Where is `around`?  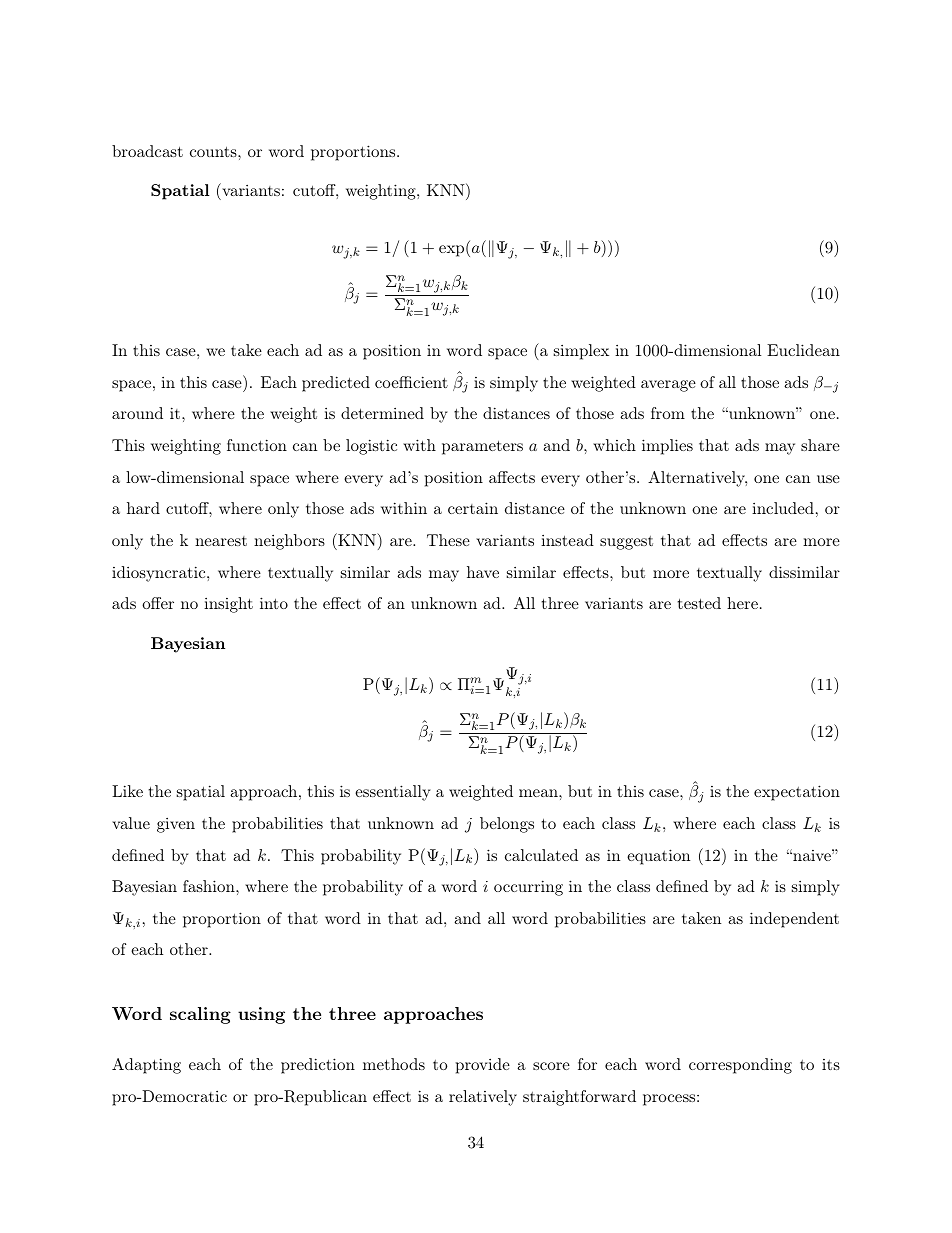 around is located at coordinates (137, 413).
